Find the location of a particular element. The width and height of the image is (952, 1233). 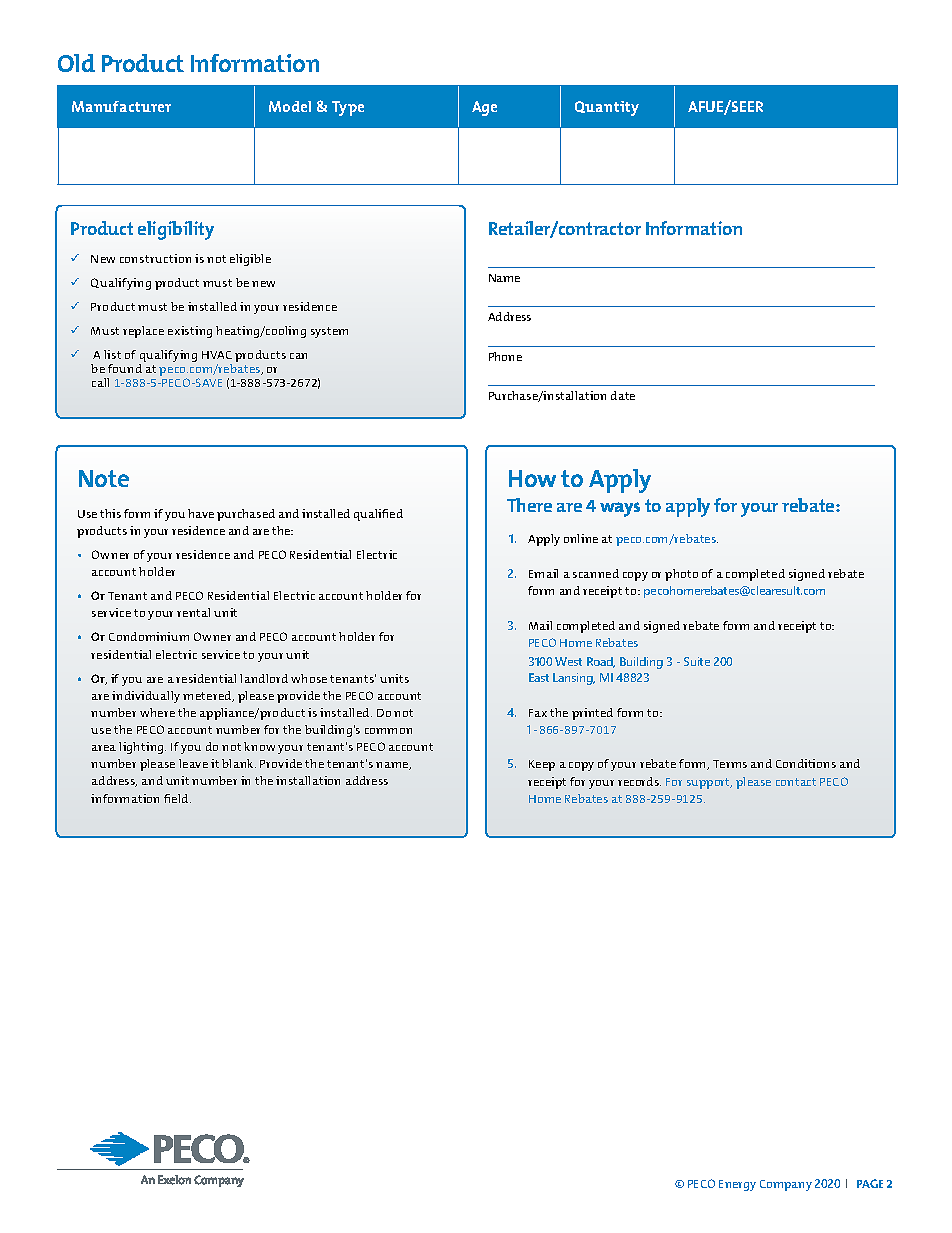

have is located at coordinates (201, 513).
